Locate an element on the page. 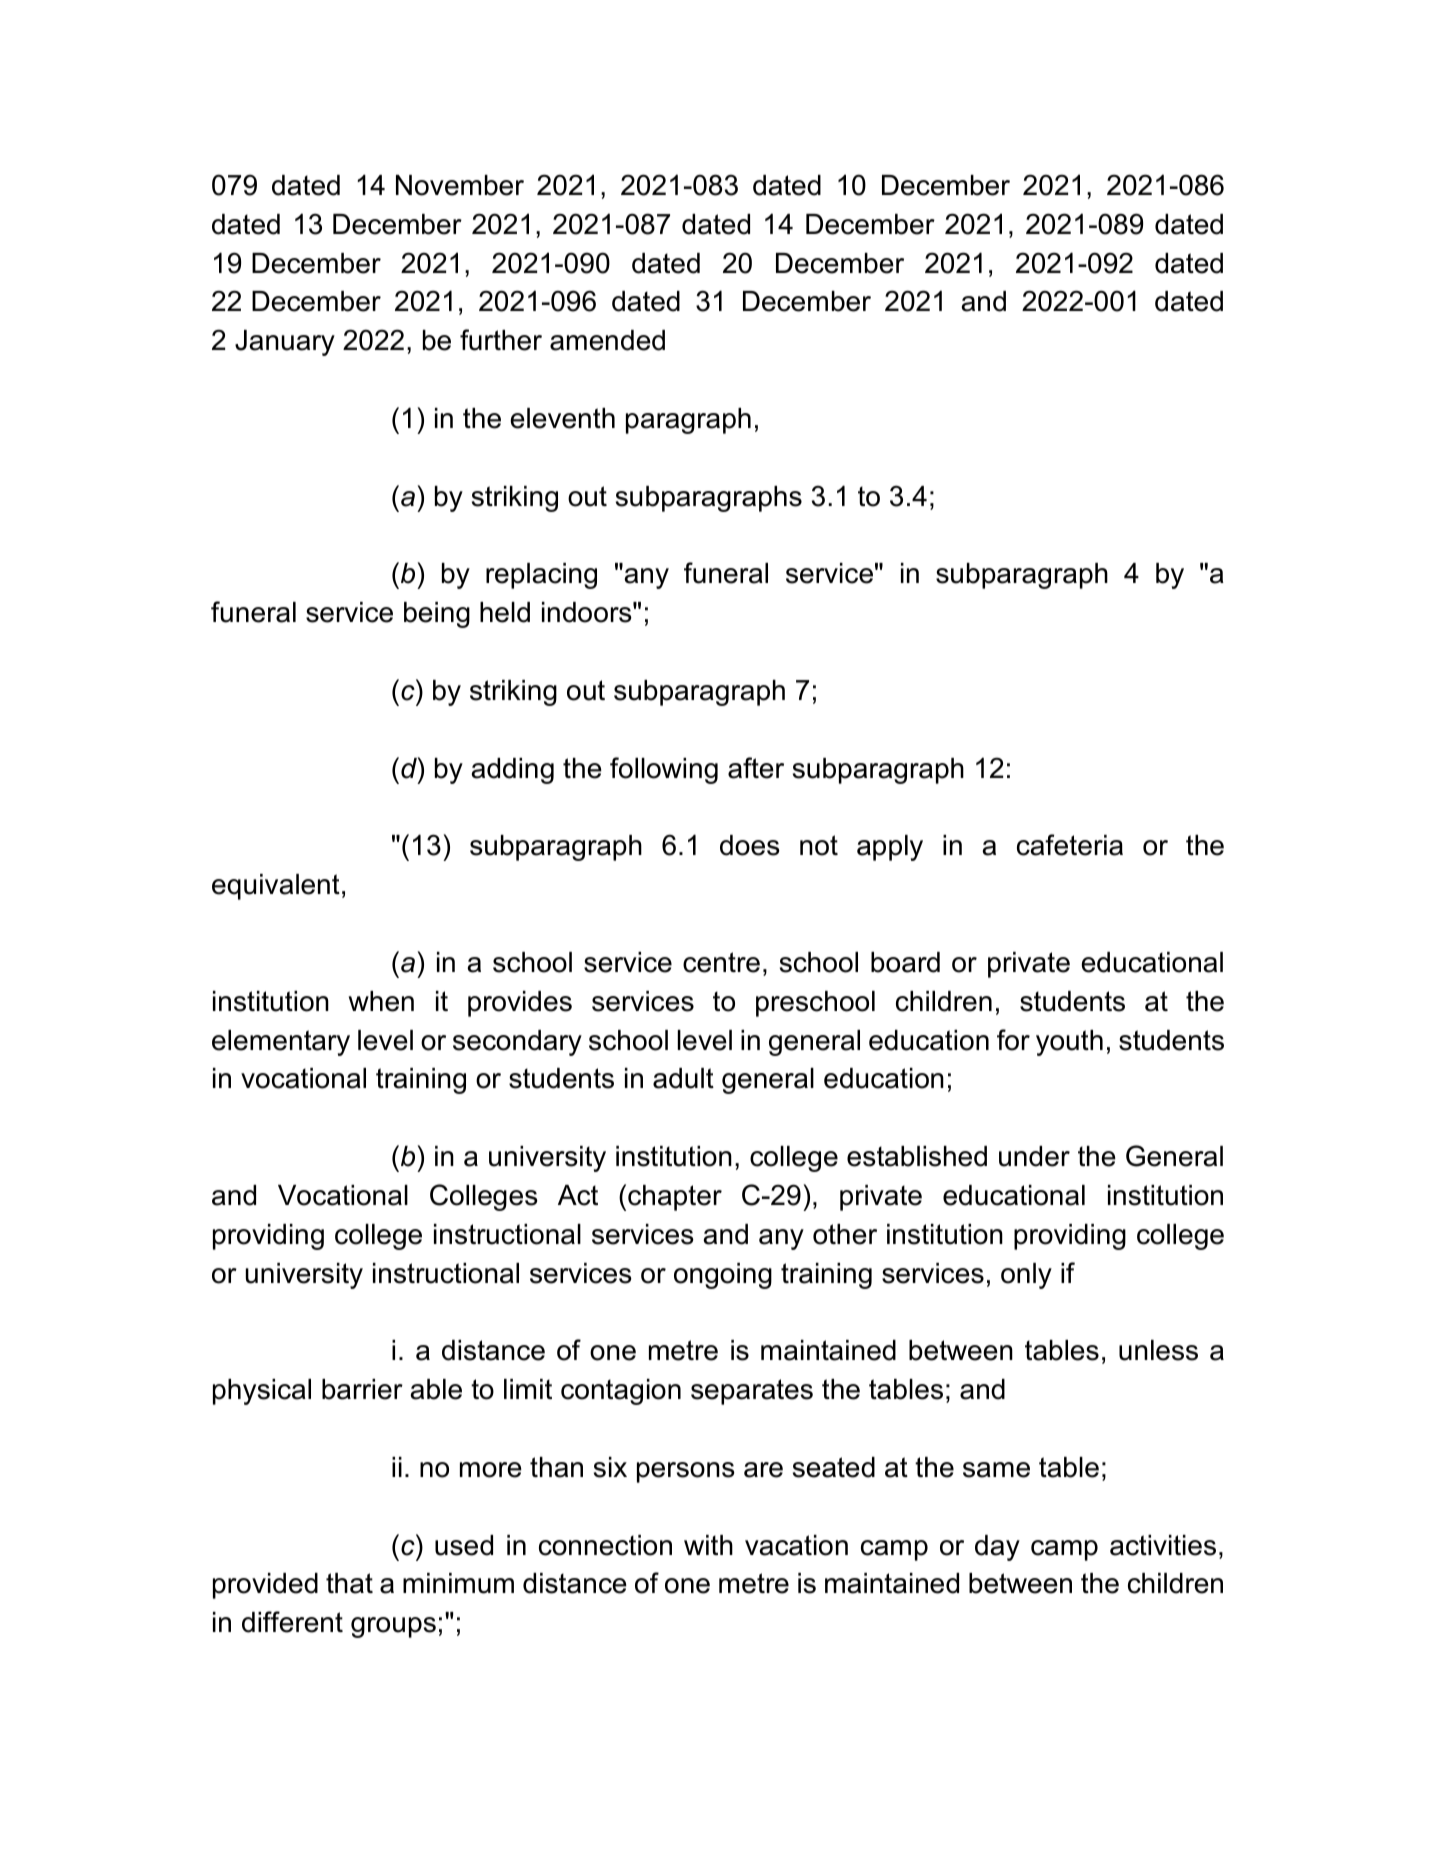 The height and width of the image is (1858, 1436). cafeteria is located at coordinates (1070, 845).
